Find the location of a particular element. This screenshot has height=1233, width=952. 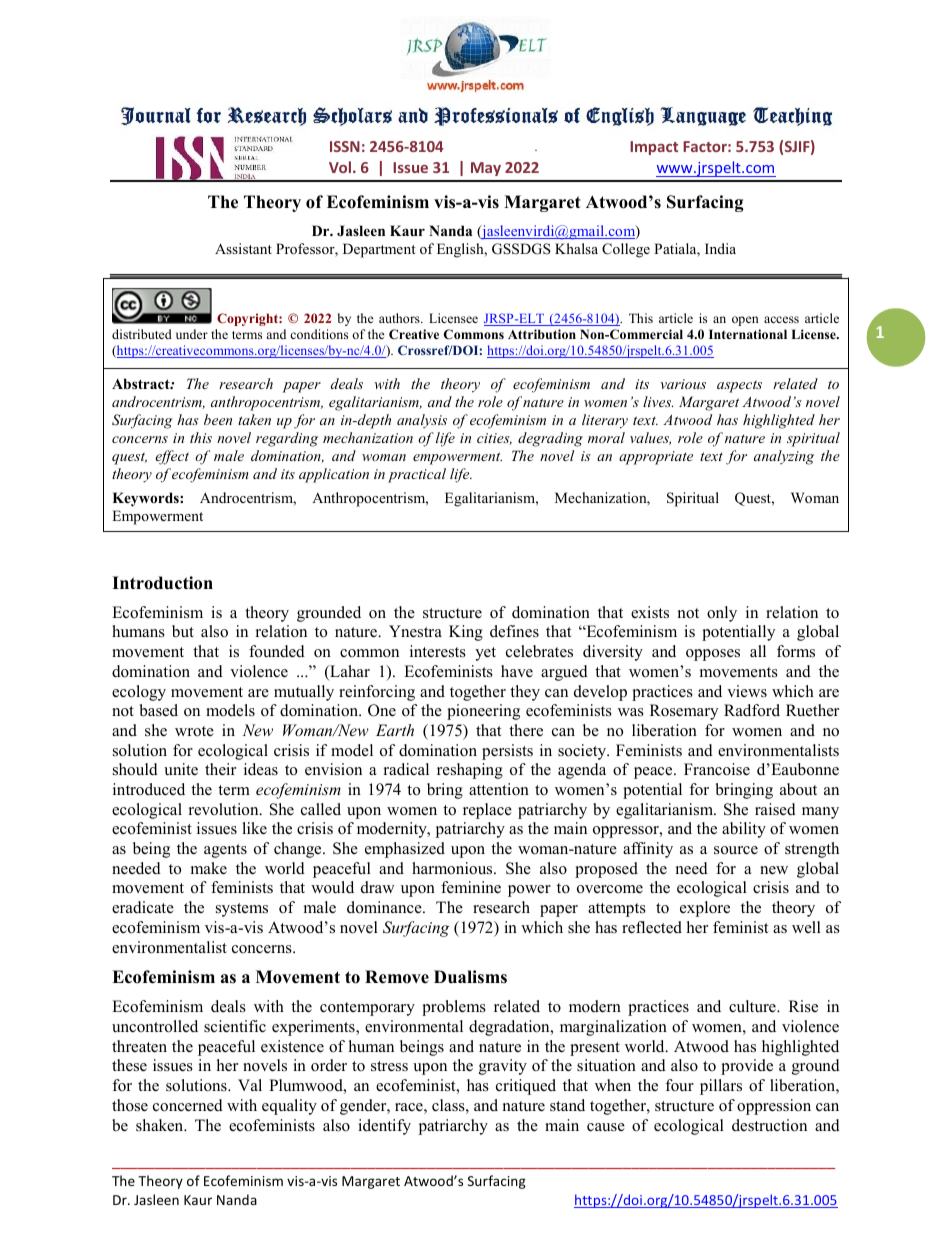

revolution is located at coordinates (225, 809).
